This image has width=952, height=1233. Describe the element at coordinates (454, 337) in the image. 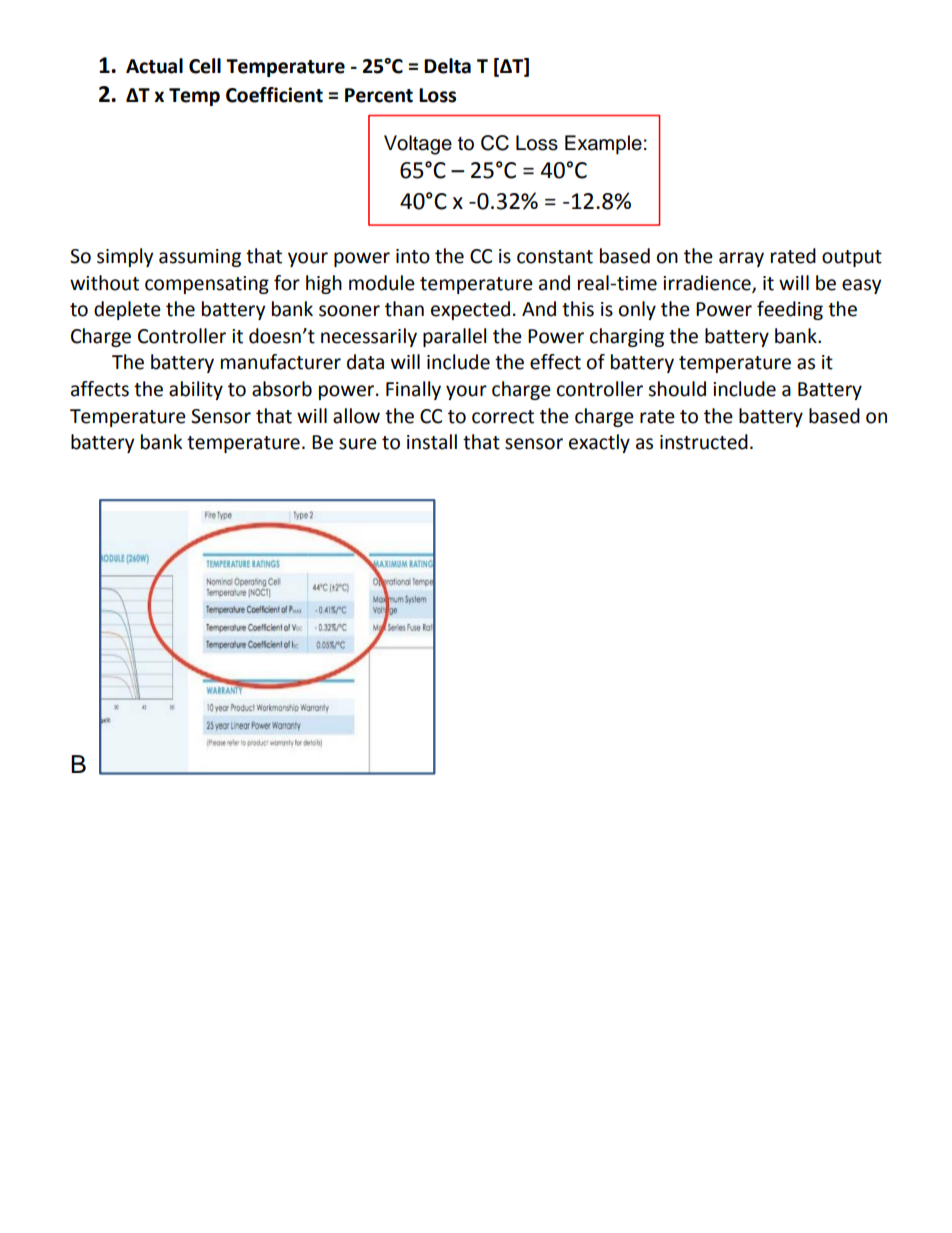

I see `parallel` at that location.
